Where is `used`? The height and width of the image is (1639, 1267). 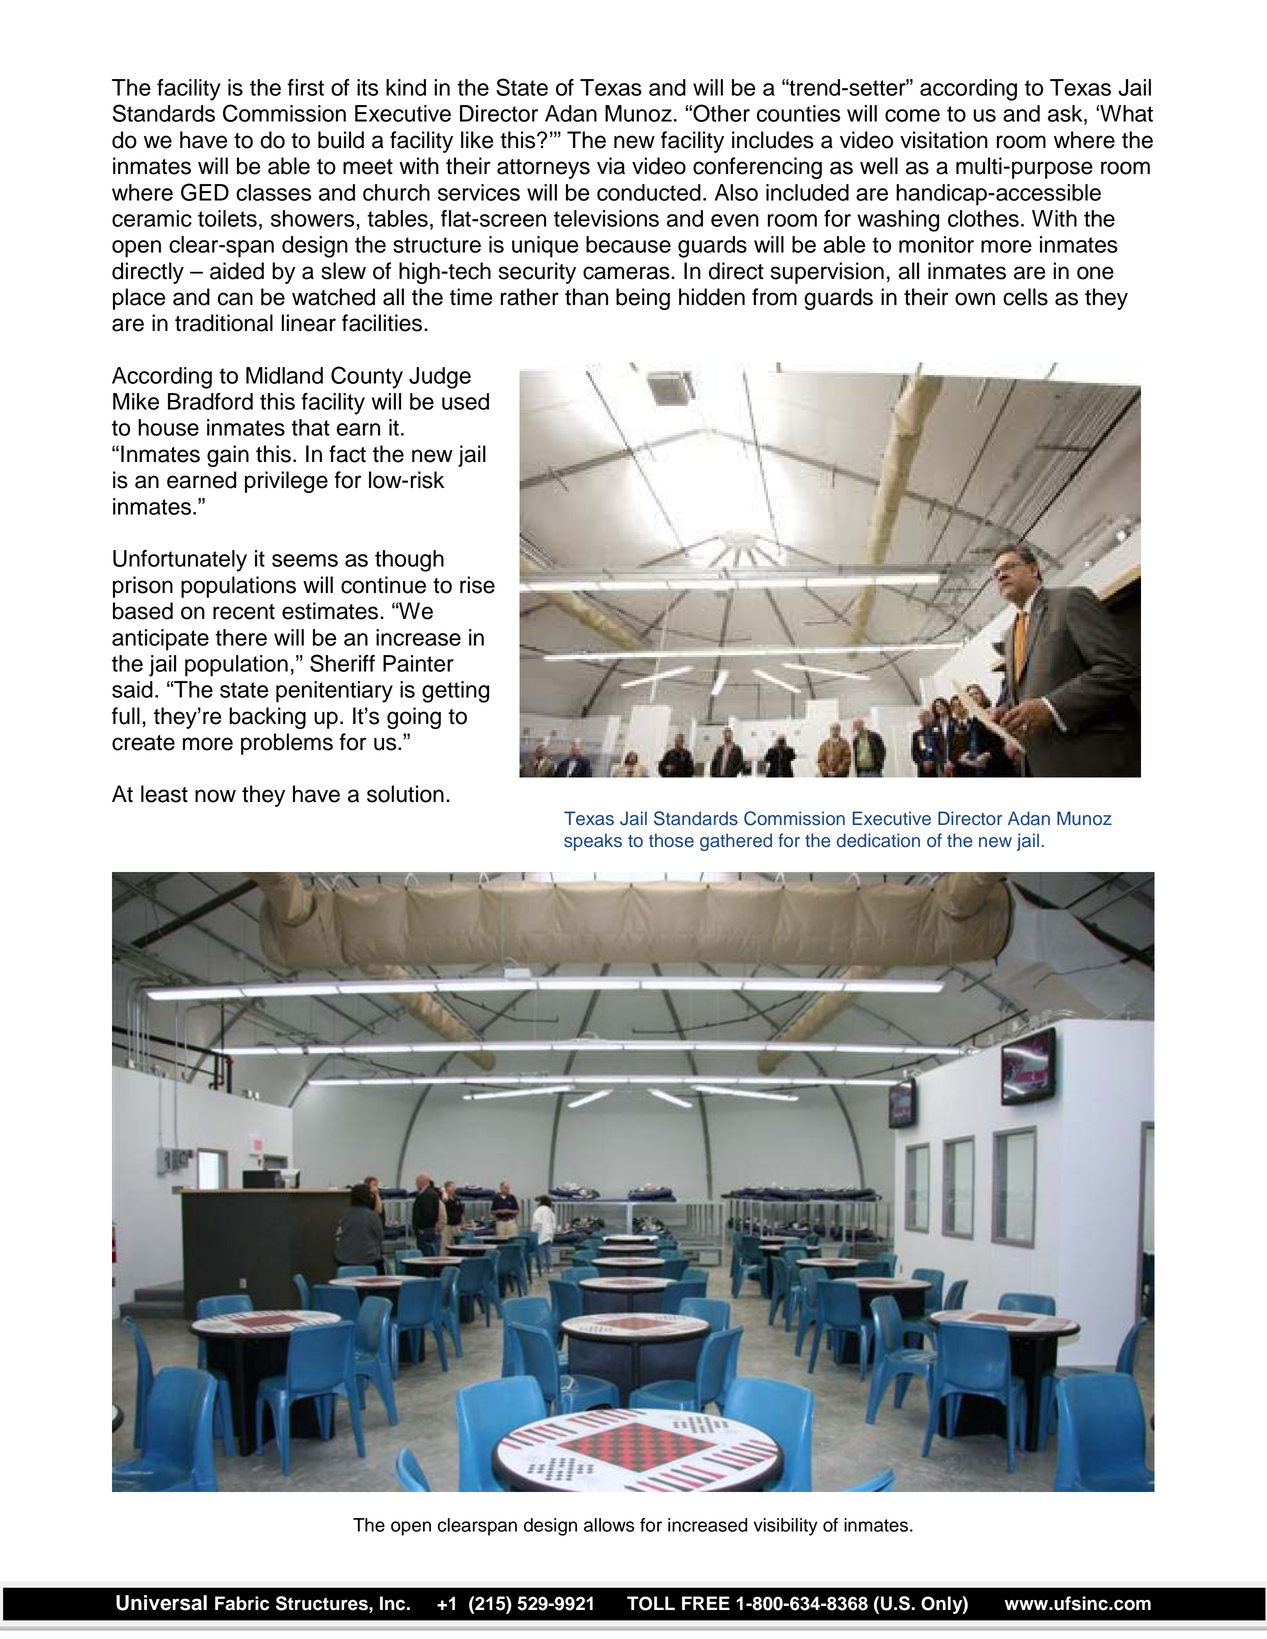 used is located at coordinates (465, 401).
